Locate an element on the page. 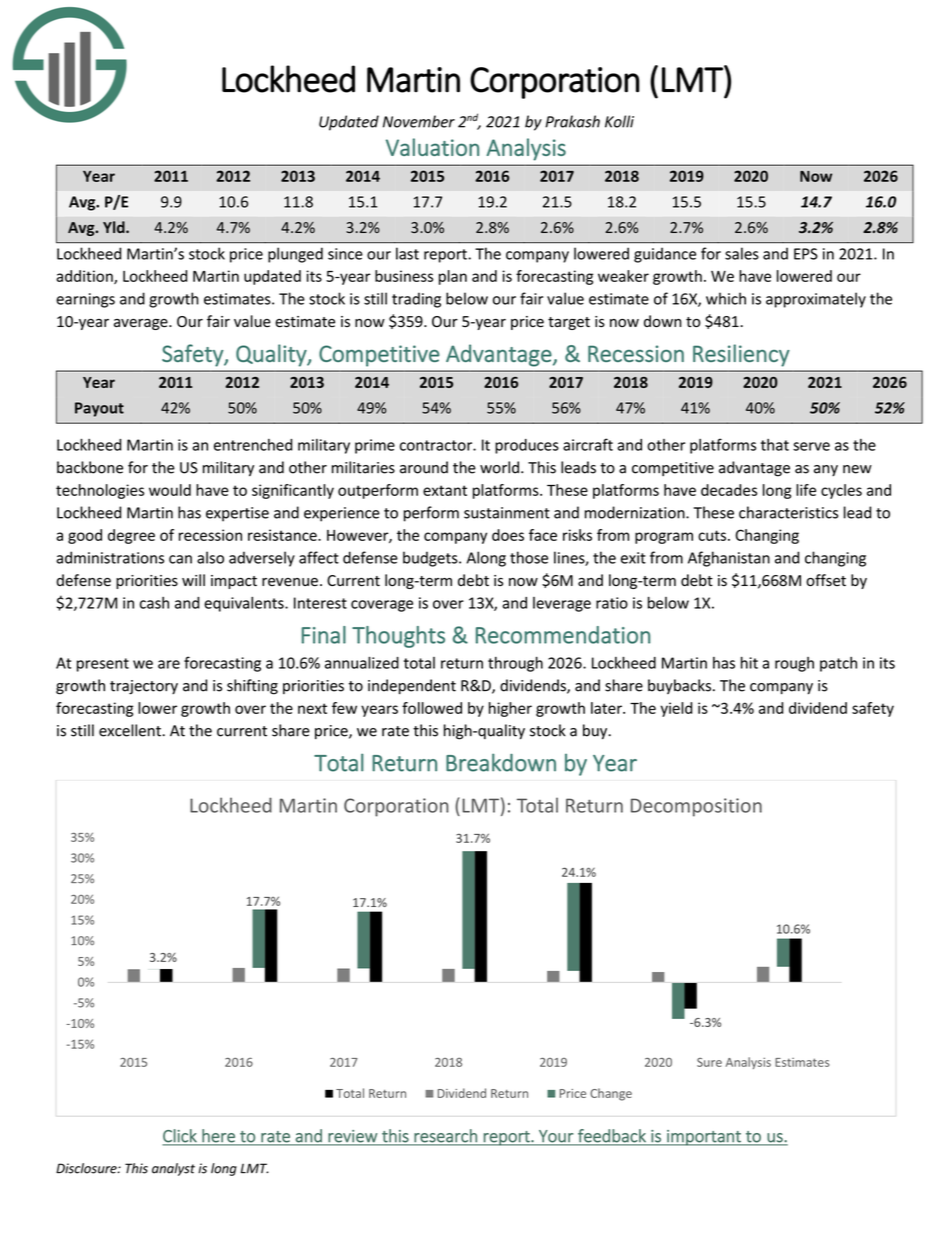 This document has height=1233, width=952. Payout is located at coordinates (99, 409).
